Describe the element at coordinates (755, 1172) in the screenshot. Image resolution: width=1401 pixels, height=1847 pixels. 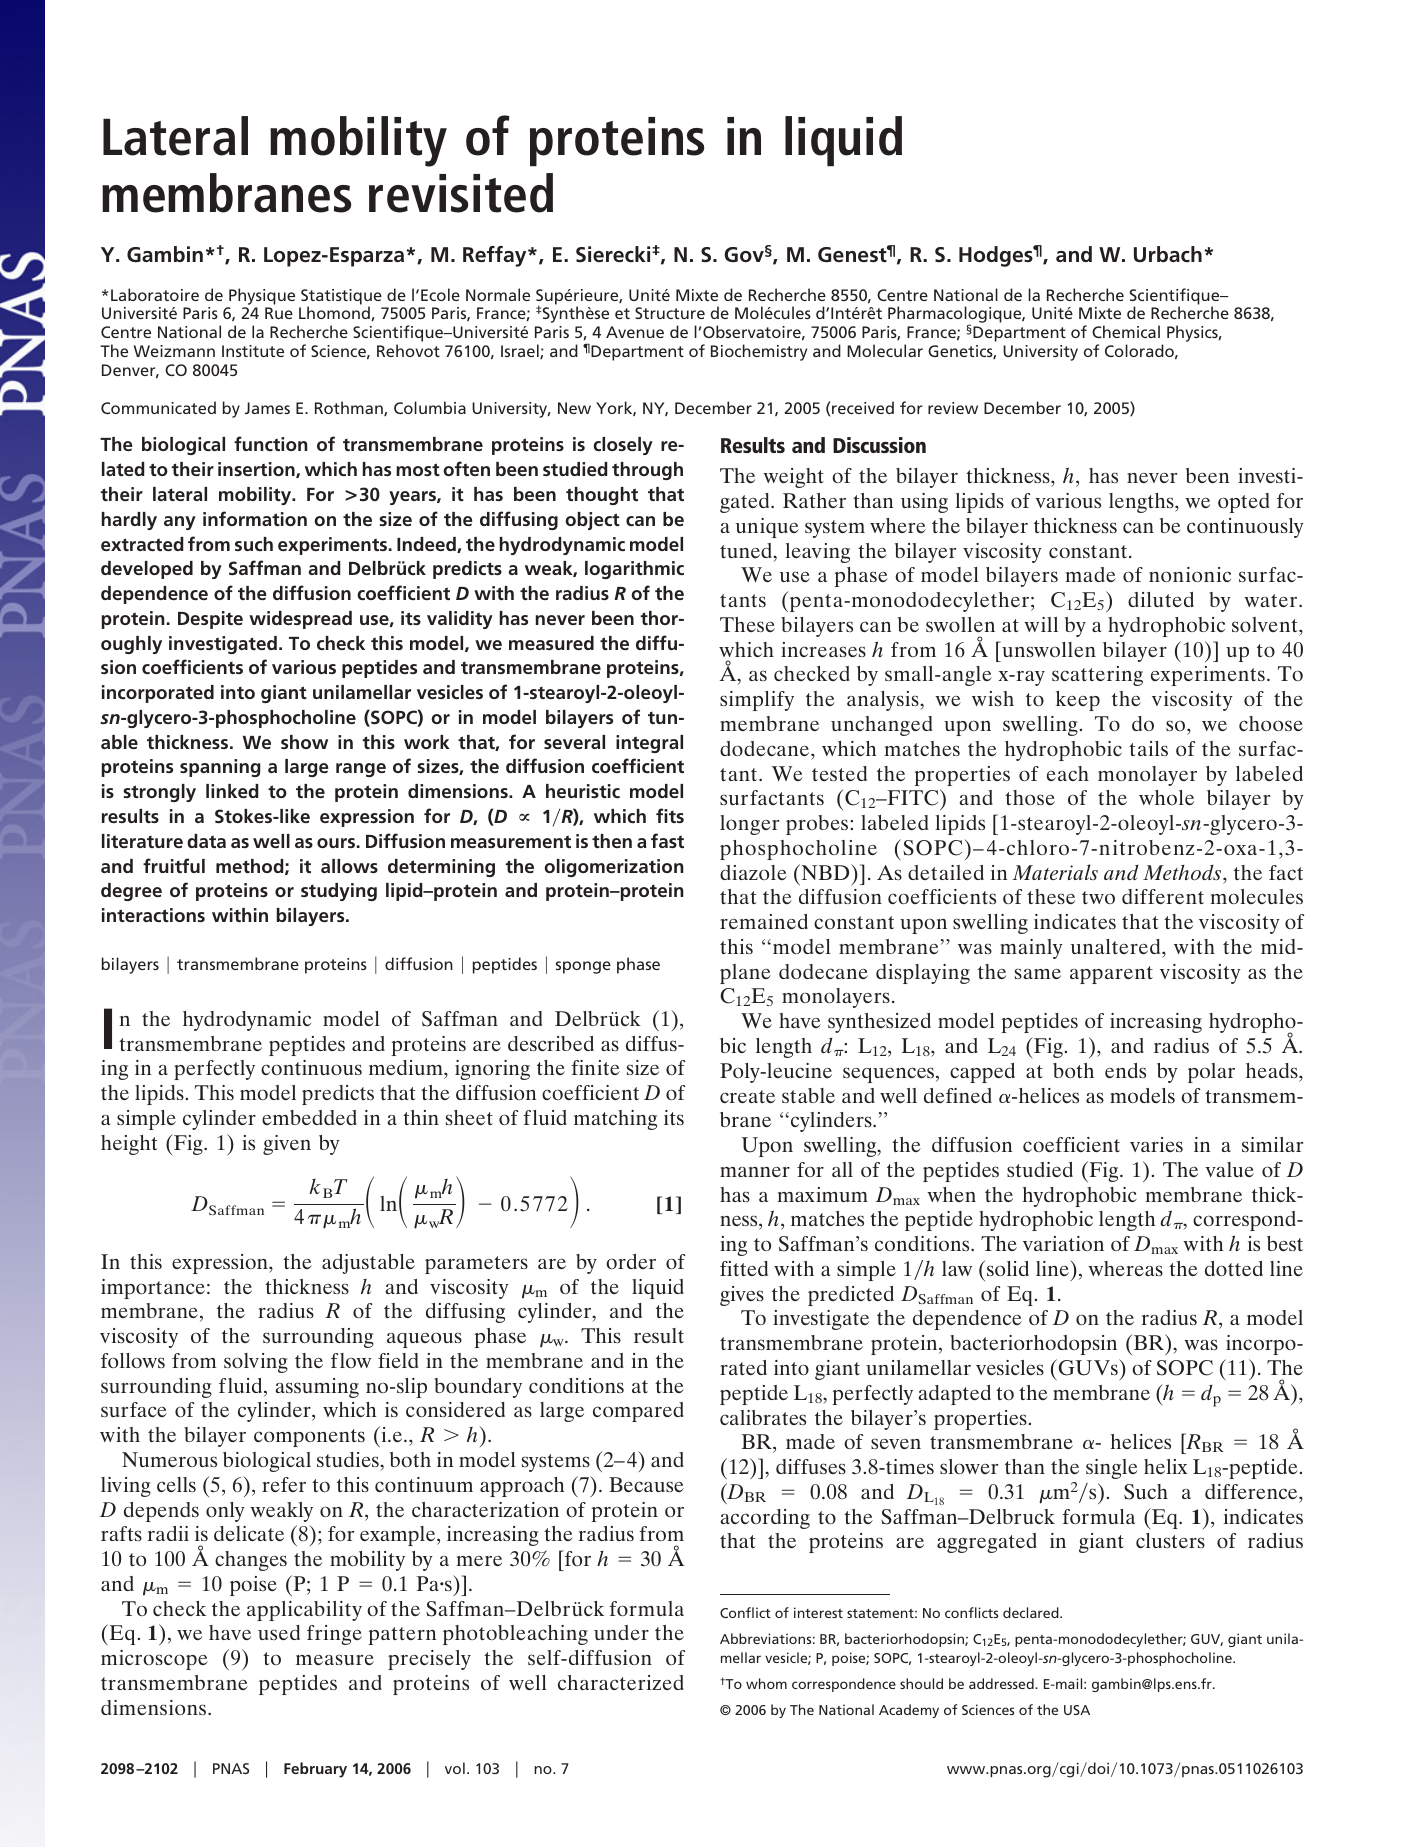
I see `manner` at that location.
